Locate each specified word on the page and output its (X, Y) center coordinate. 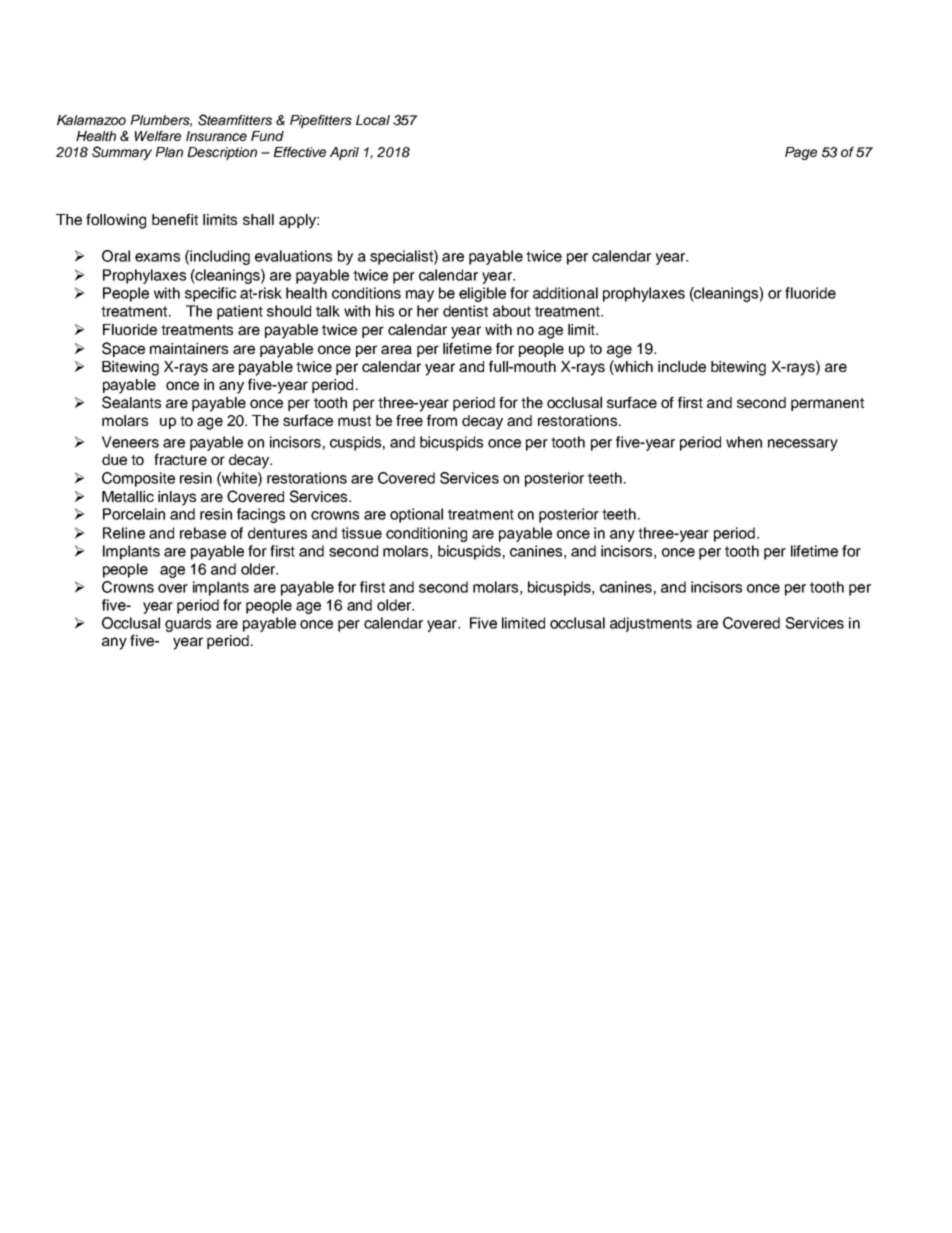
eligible (482, 294)
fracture (180, 459)
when (744, 442)
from (442, 420)
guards (188, 624)
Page (801, 153)
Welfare (158, 136)
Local (373, 120)
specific (210, 294)
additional (565, 293)
